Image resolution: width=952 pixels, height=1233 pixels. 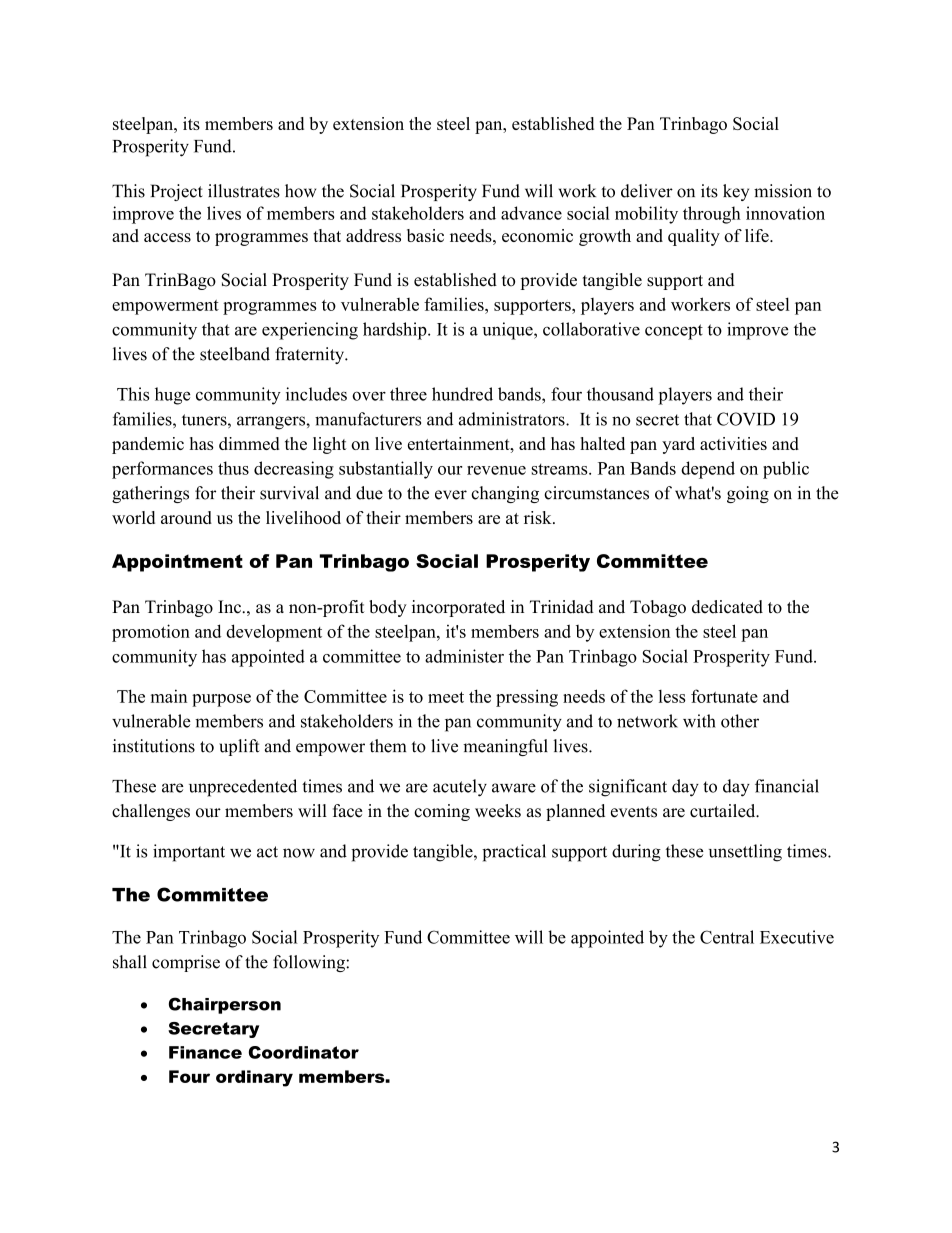 What do you see at coordinates (733, 443) in the image?
I see `activities` at bounding box center [733, 443].
